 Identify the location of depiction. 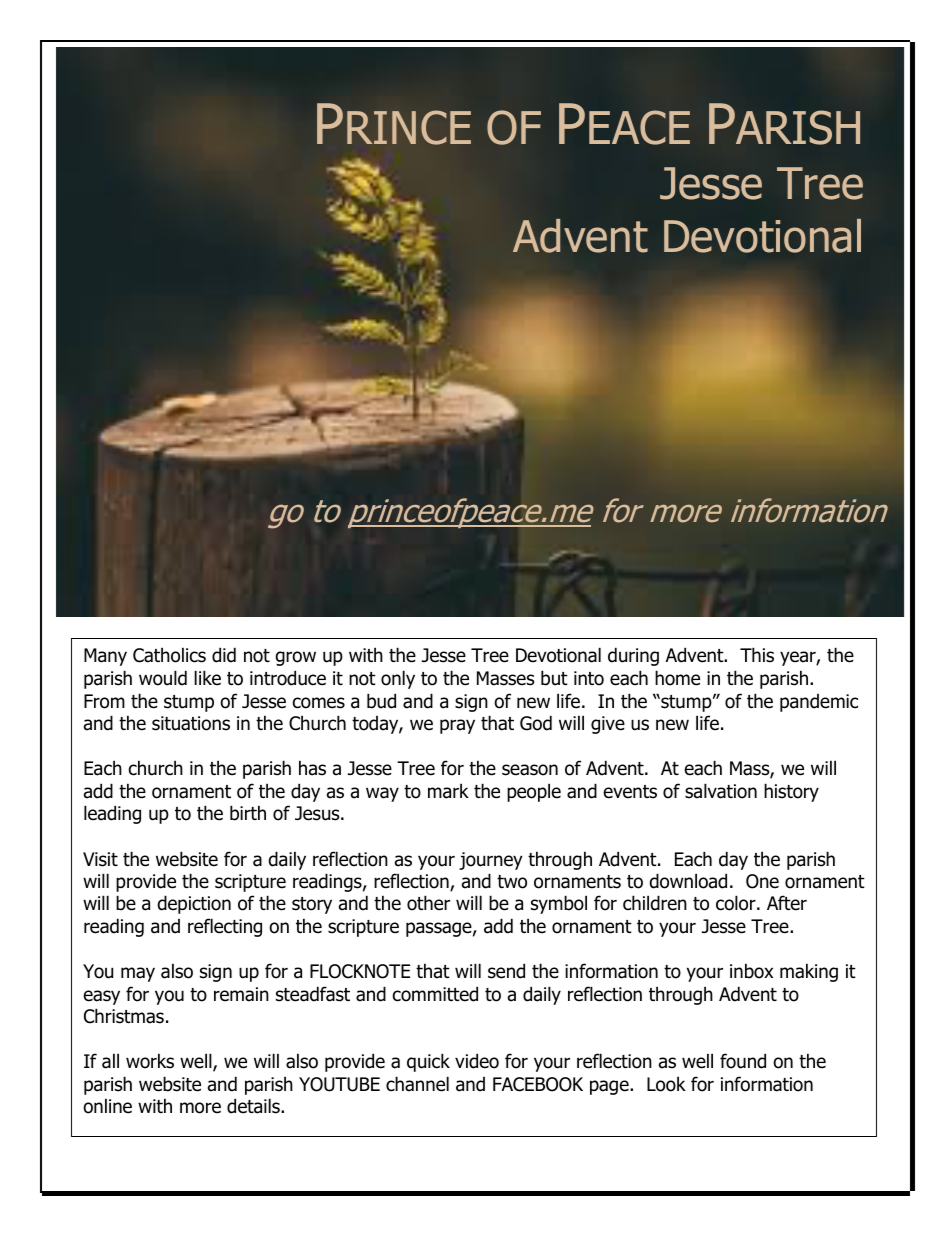
(194, 904).
